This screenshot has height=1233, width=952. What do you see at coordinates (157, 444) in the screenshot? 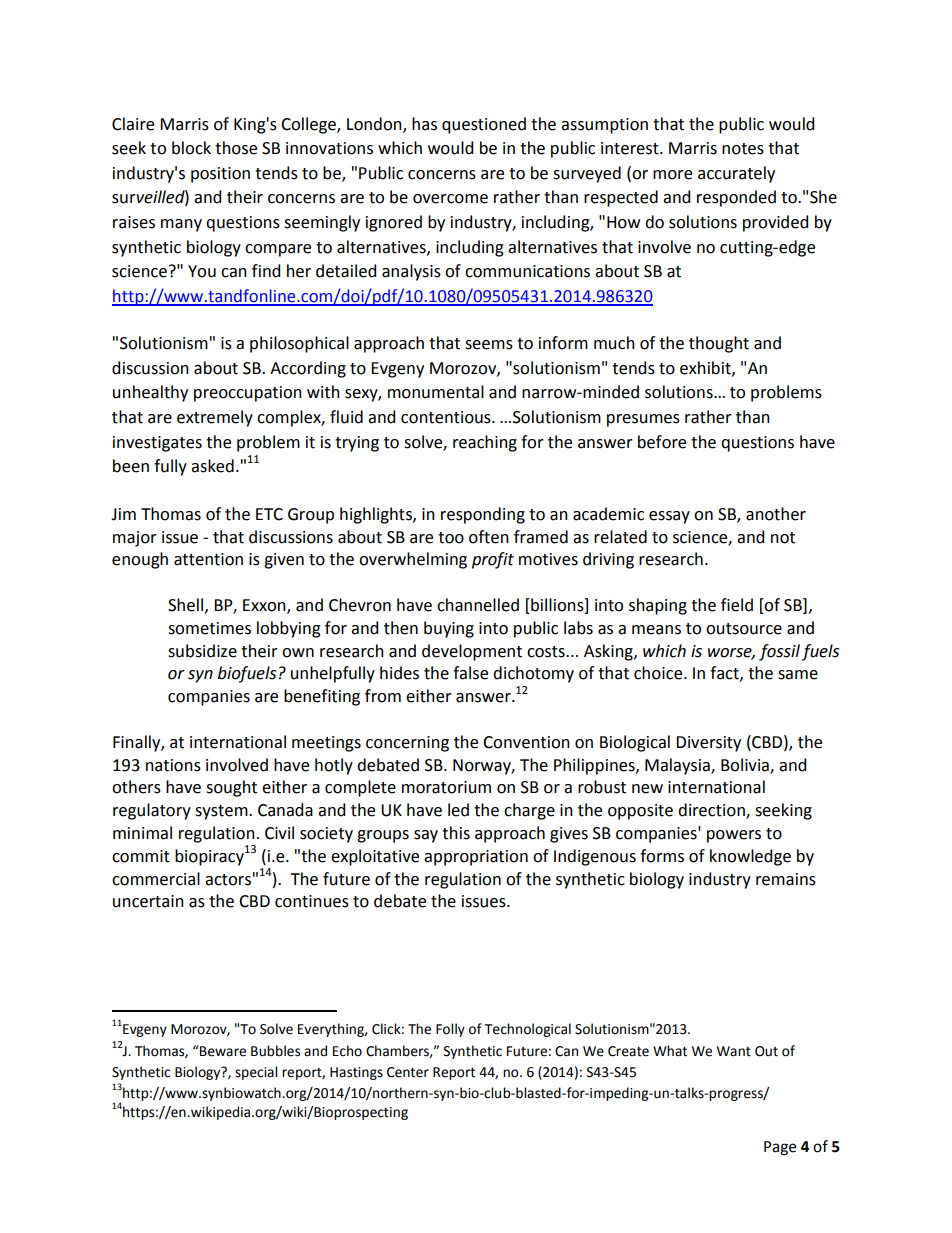
I see `investigates` at bounding box center [157, 444].
